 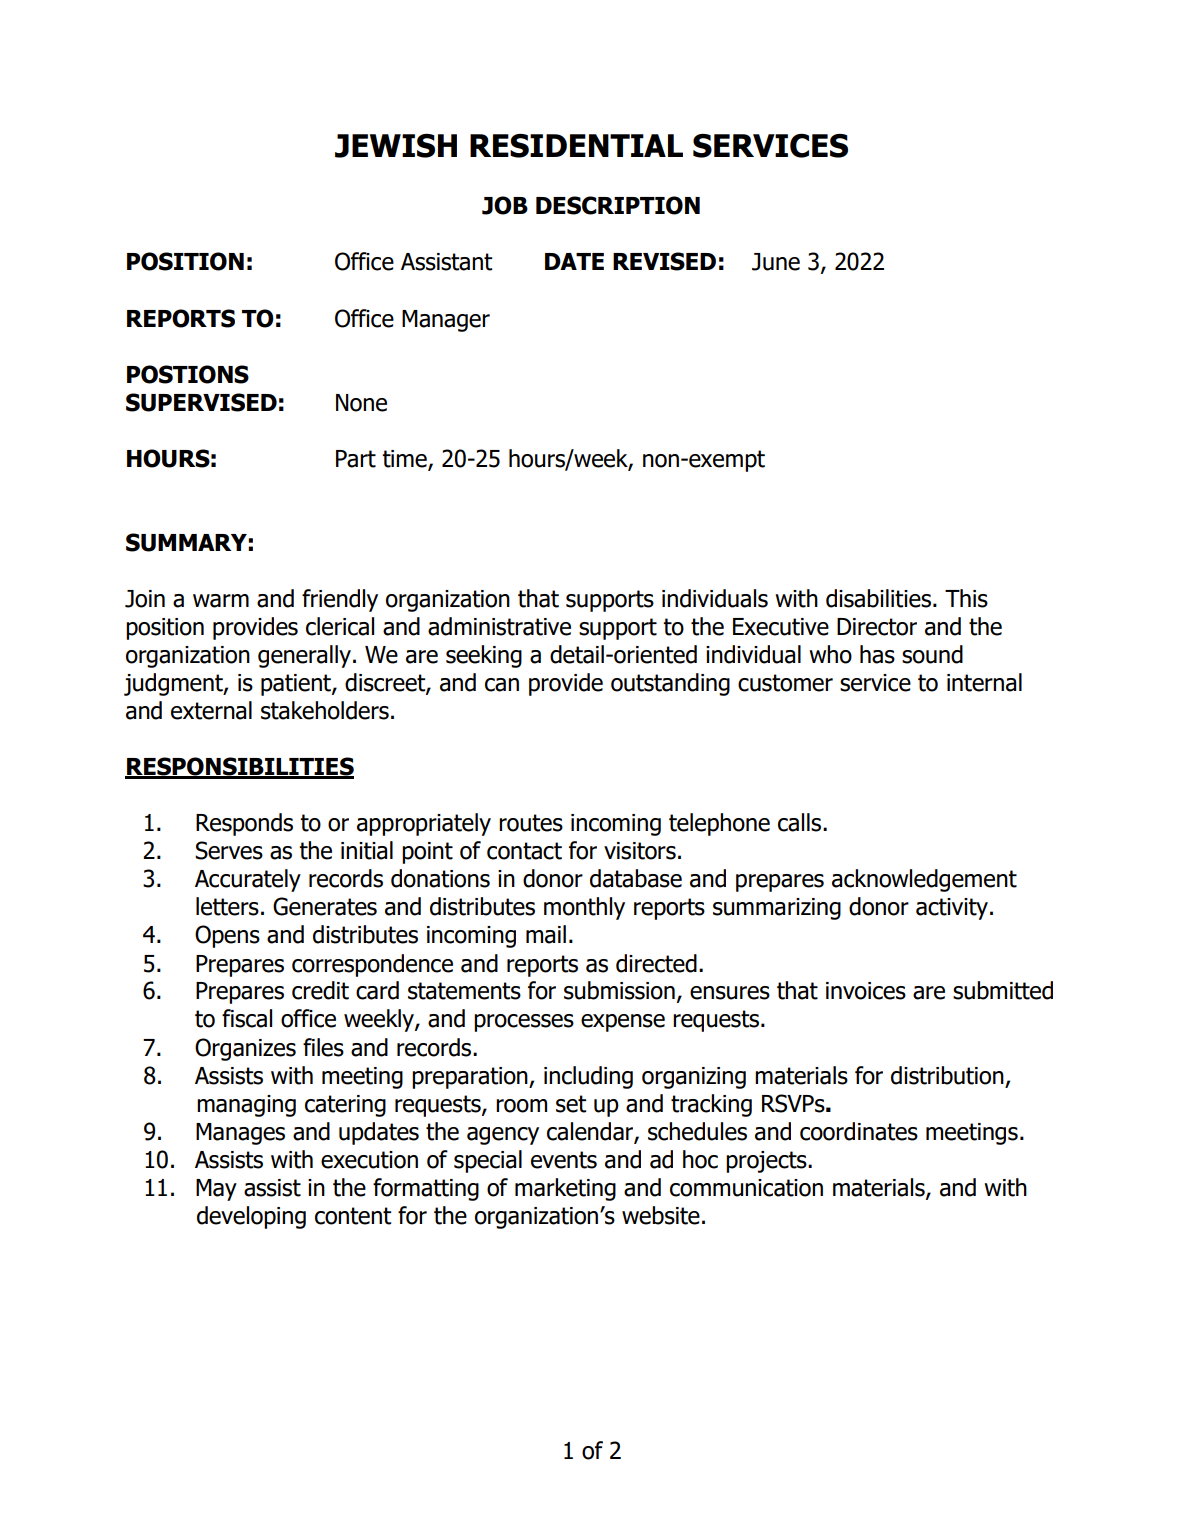 What do you see at coordinates (877, 654) in the page?
I see `has` at bounding box center [877, 654].
